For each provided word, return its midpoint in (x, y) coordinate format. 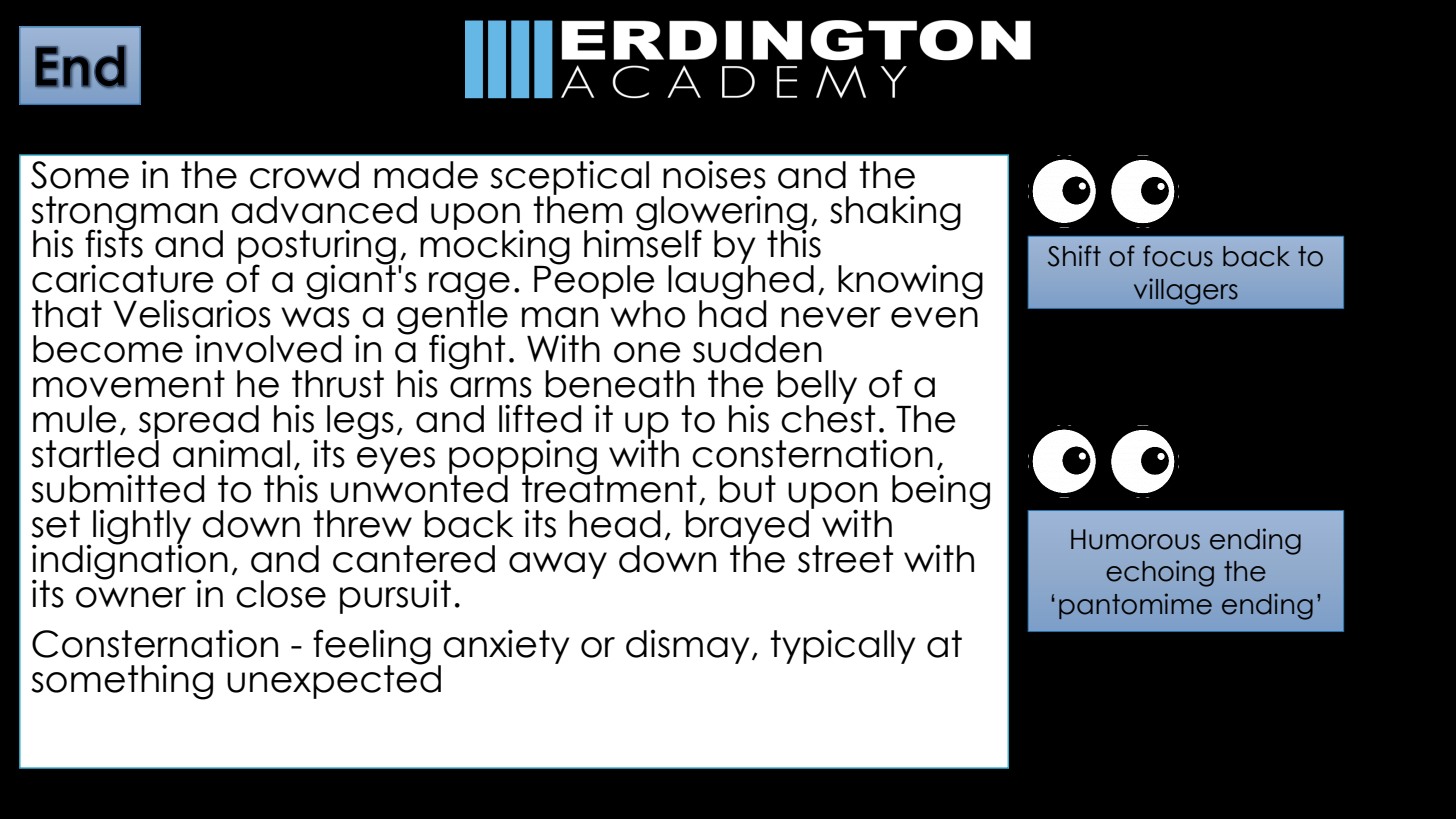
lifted (540, 418)
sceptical (569, 178)
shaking (895, 213)
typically (842, 646)
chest (828, 418)
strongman (124, 214)
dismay (687, 646)
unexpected (334, 681)
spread (199, 423)
